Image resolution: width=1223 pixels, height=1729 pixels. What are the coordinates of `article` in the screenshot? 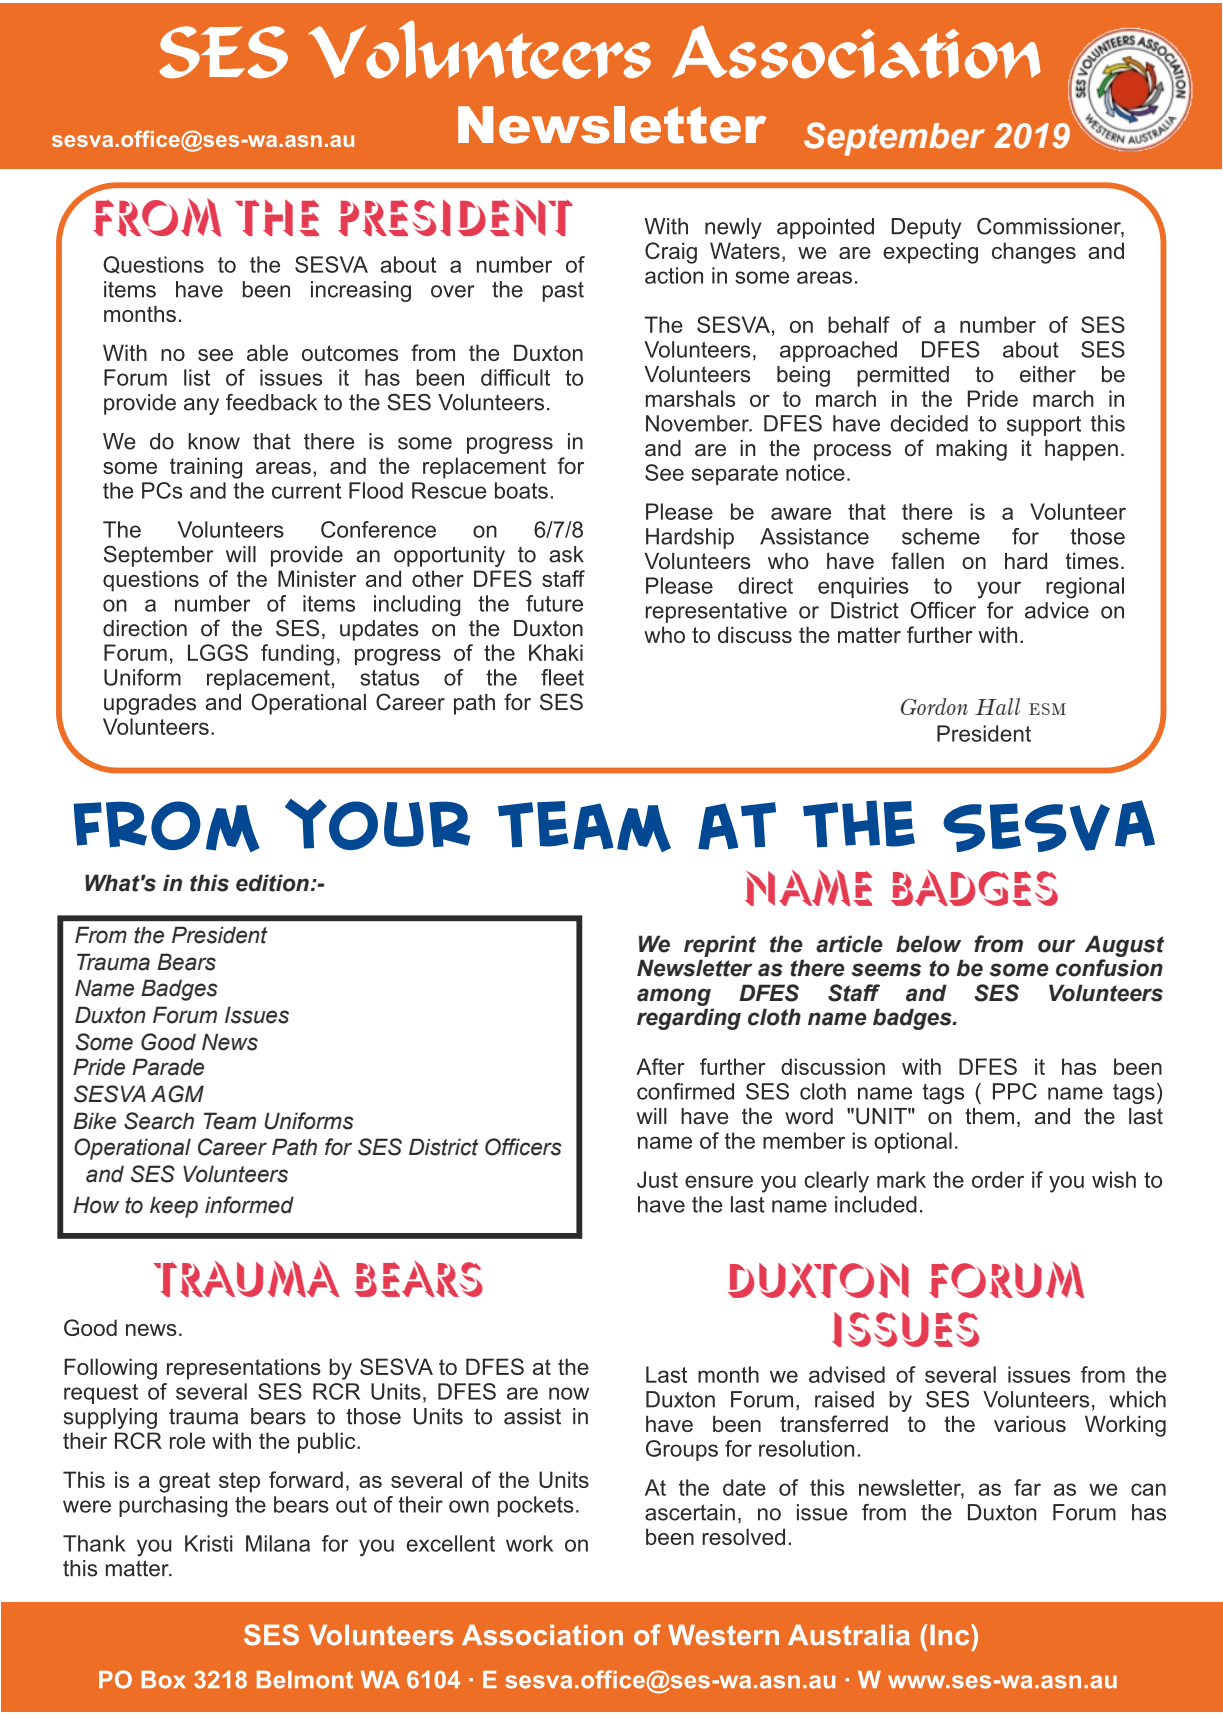 It's located at (849, 944).
